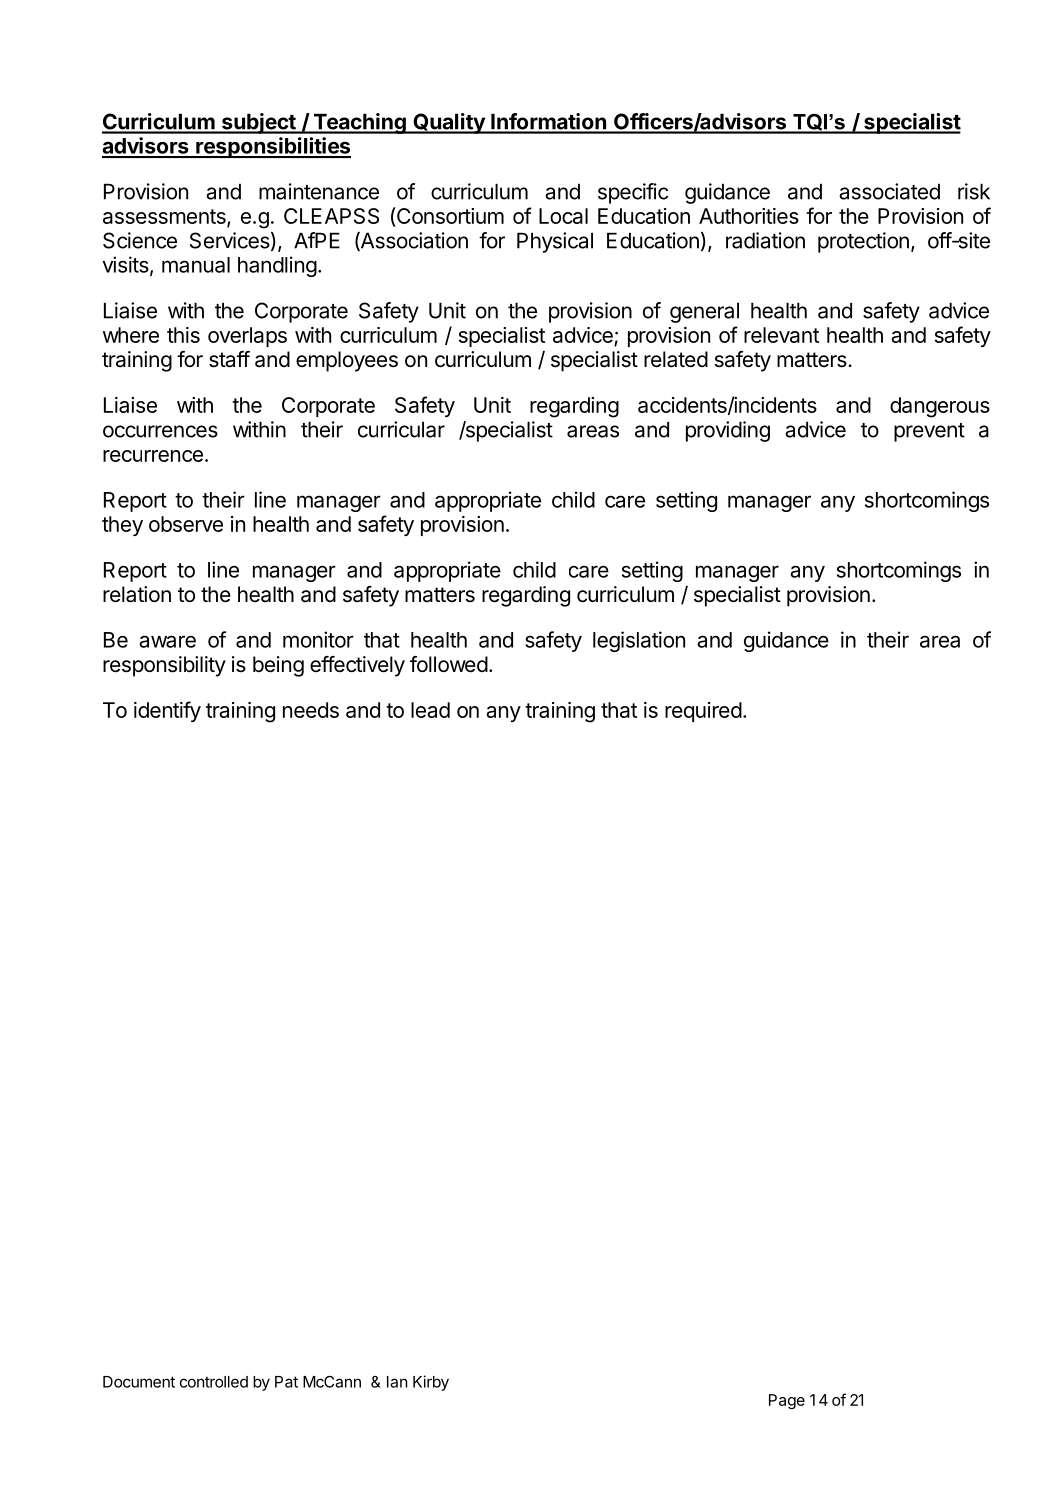 The width and height of the document is (1054, 1490). I want to click on lead, so click(430, 710).
